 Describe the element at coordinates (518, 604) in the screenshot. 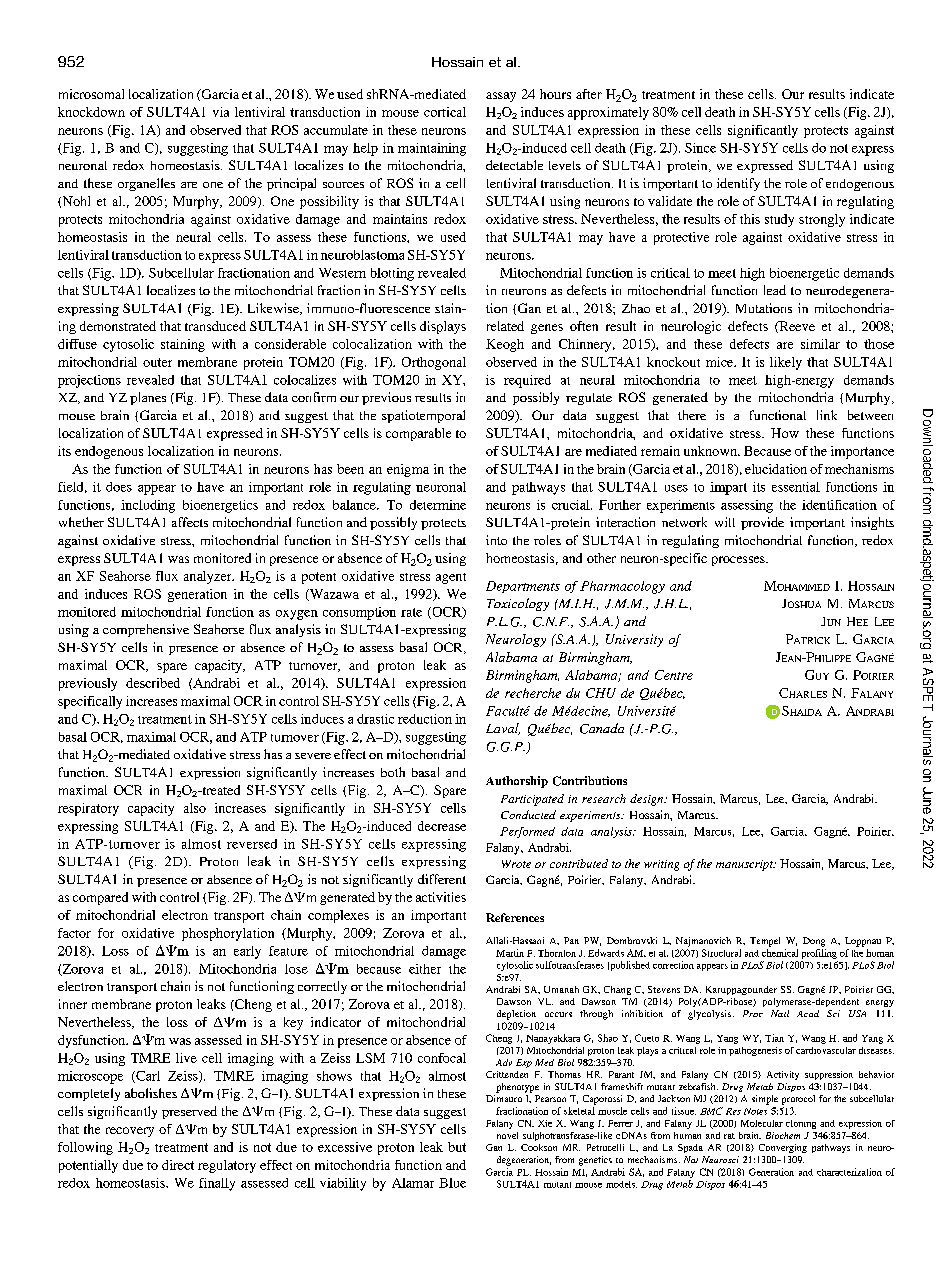

I see `Toxicology` at that location.
